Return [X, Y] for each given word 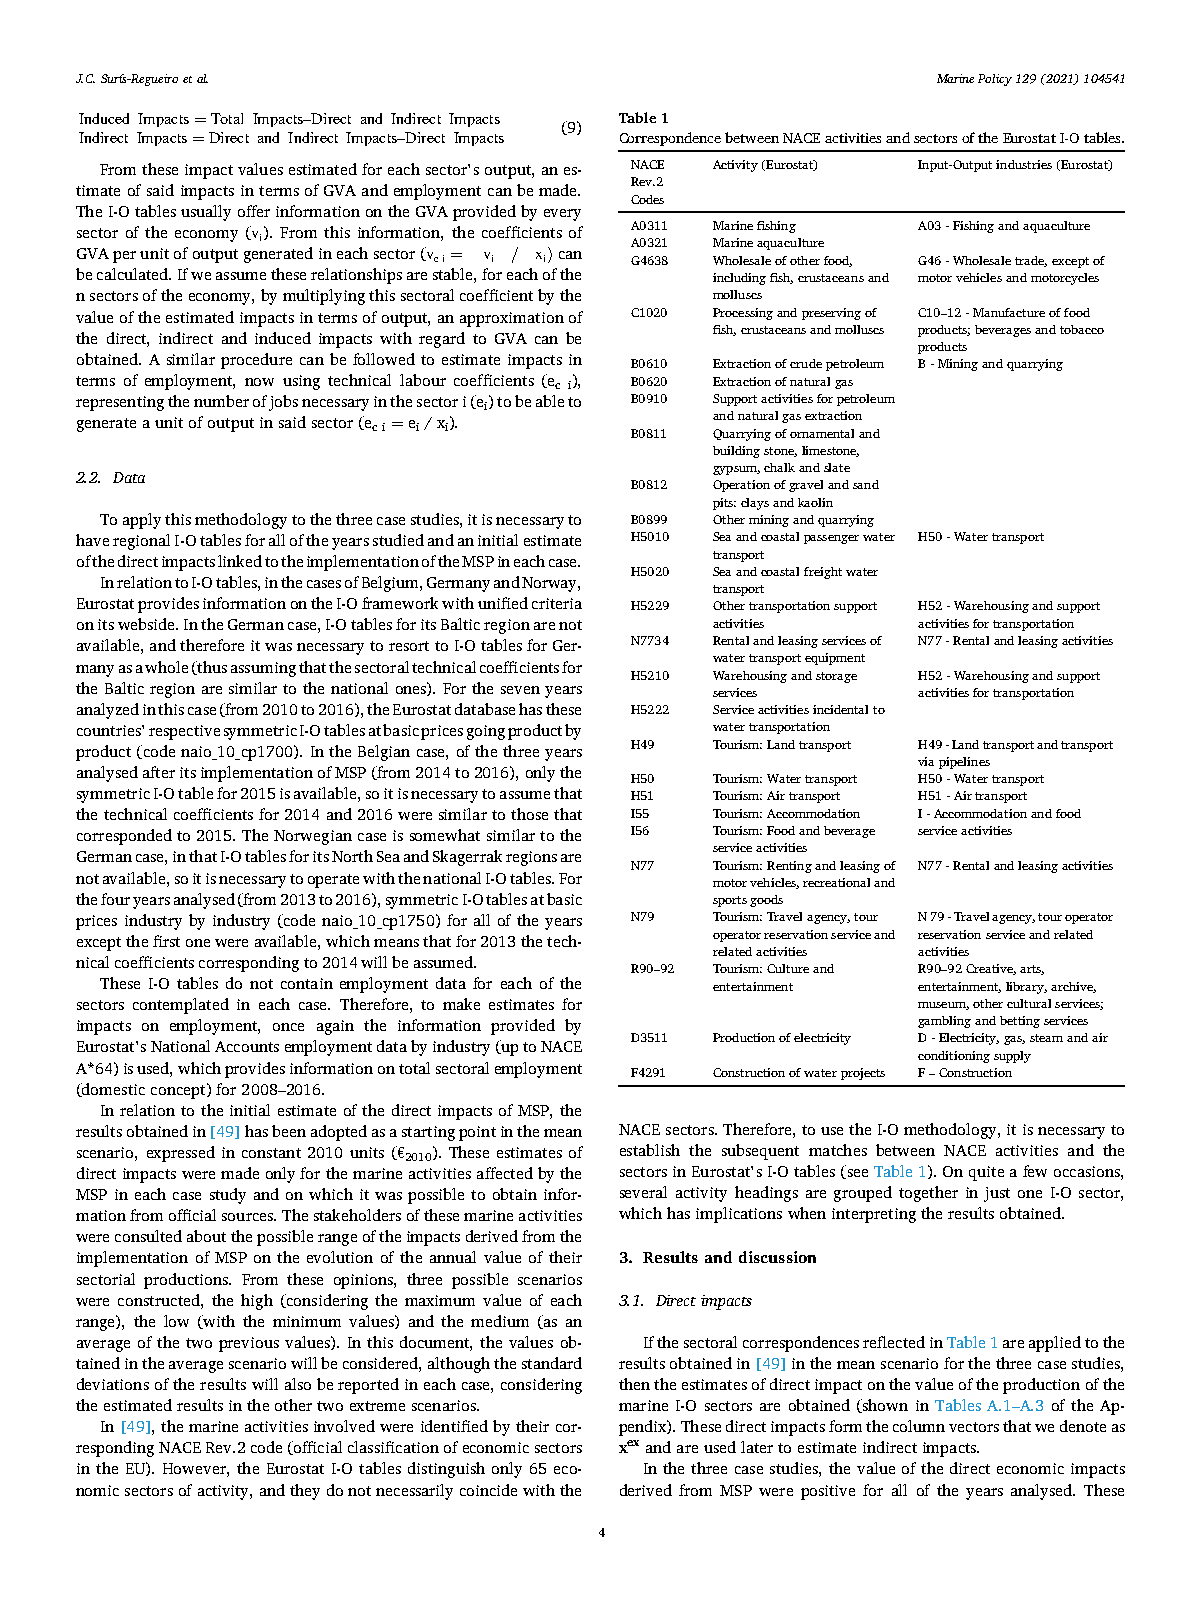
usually [206, 213]
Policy [995, 80]
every [562, 215]
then [634, 1384]
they [305, 1492]
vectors [974, 1427]
